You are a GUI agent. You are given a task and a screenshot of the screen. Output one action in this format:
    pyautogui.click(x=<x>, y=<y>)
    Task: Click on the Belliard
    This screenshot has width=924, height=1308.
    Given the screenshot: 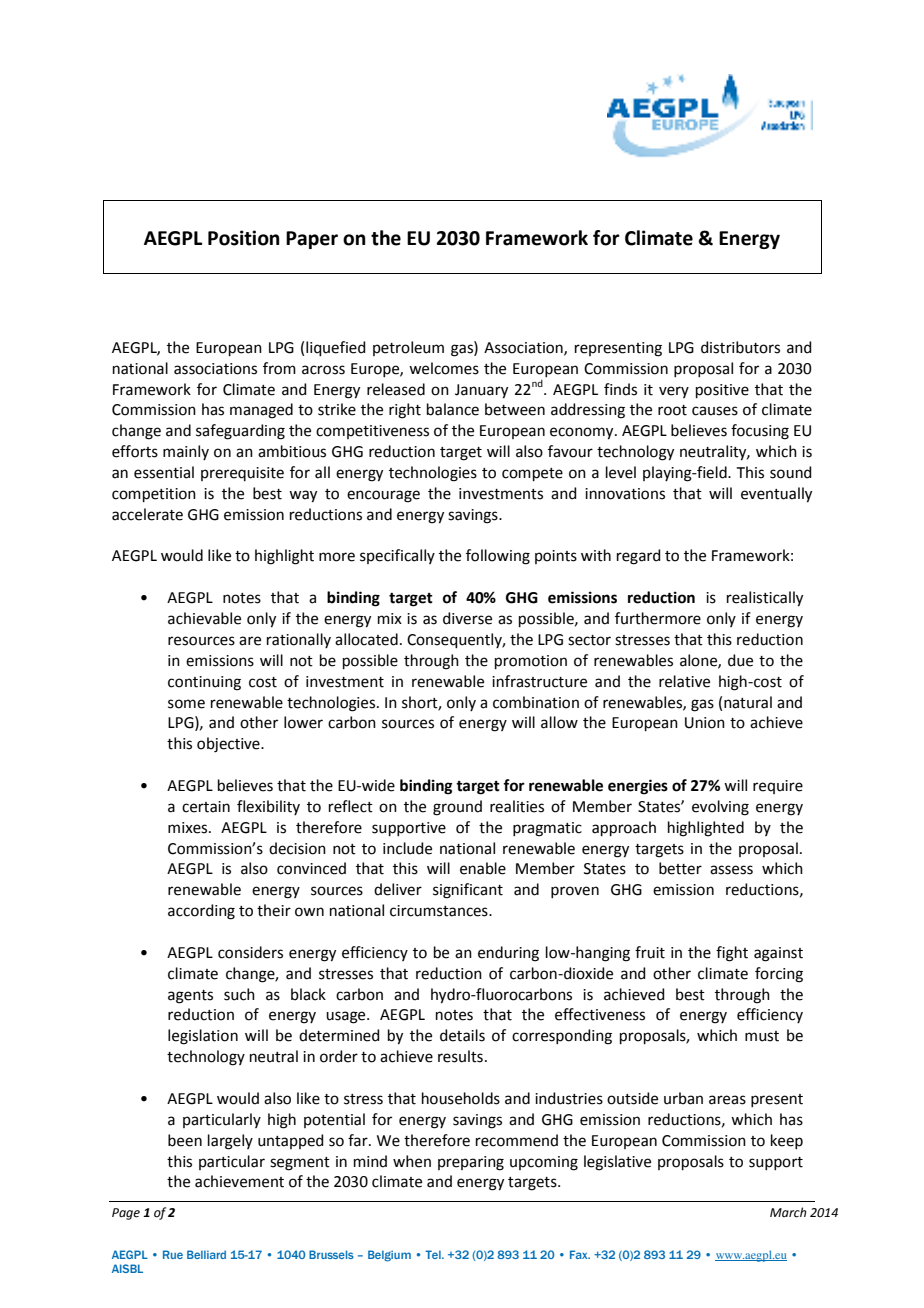 What is the action you would take?
    pyautogui.click(x=206, y=1254)
